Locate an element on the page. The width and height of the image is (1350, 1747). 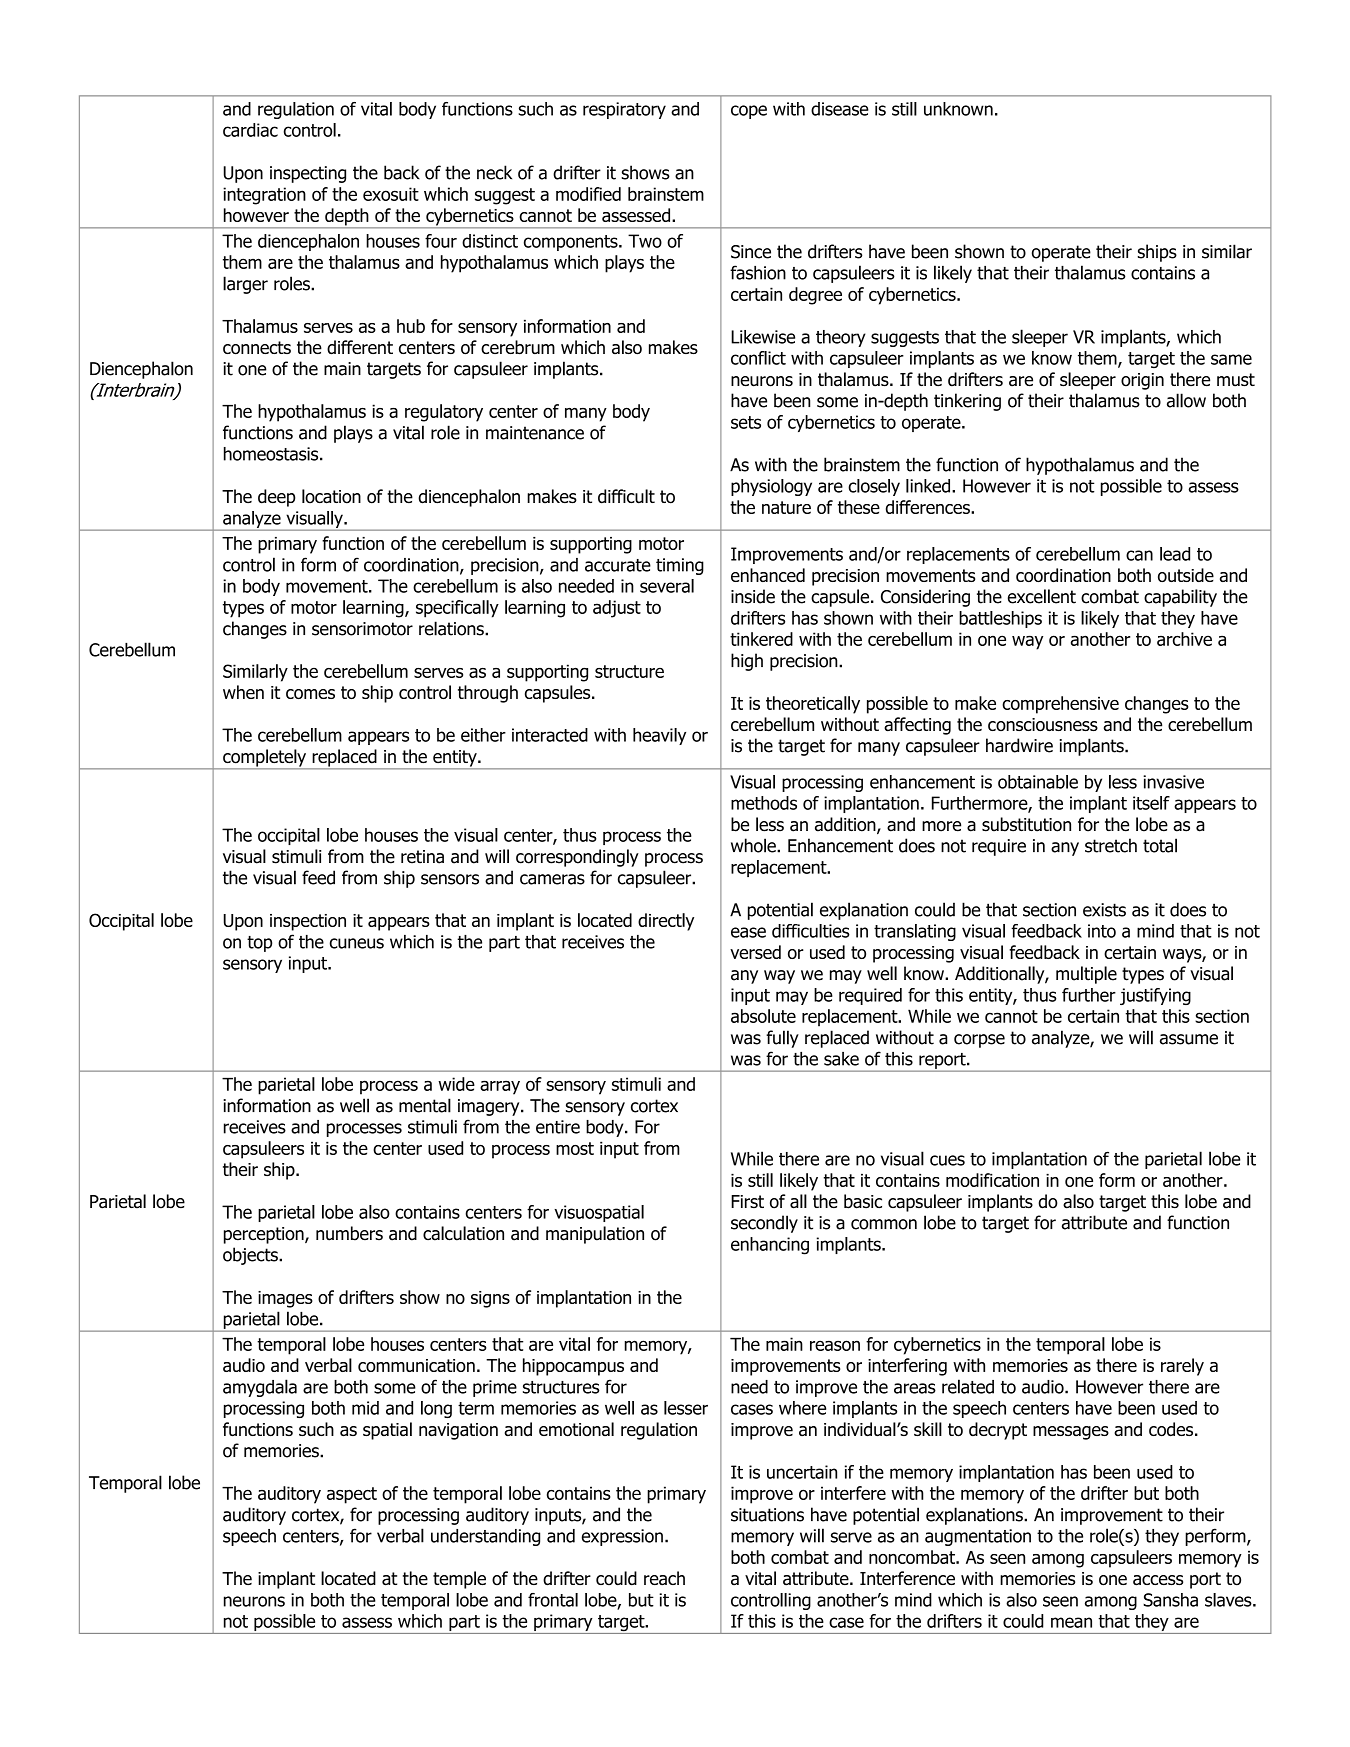
modification is located at coordinates (992, 1180).
